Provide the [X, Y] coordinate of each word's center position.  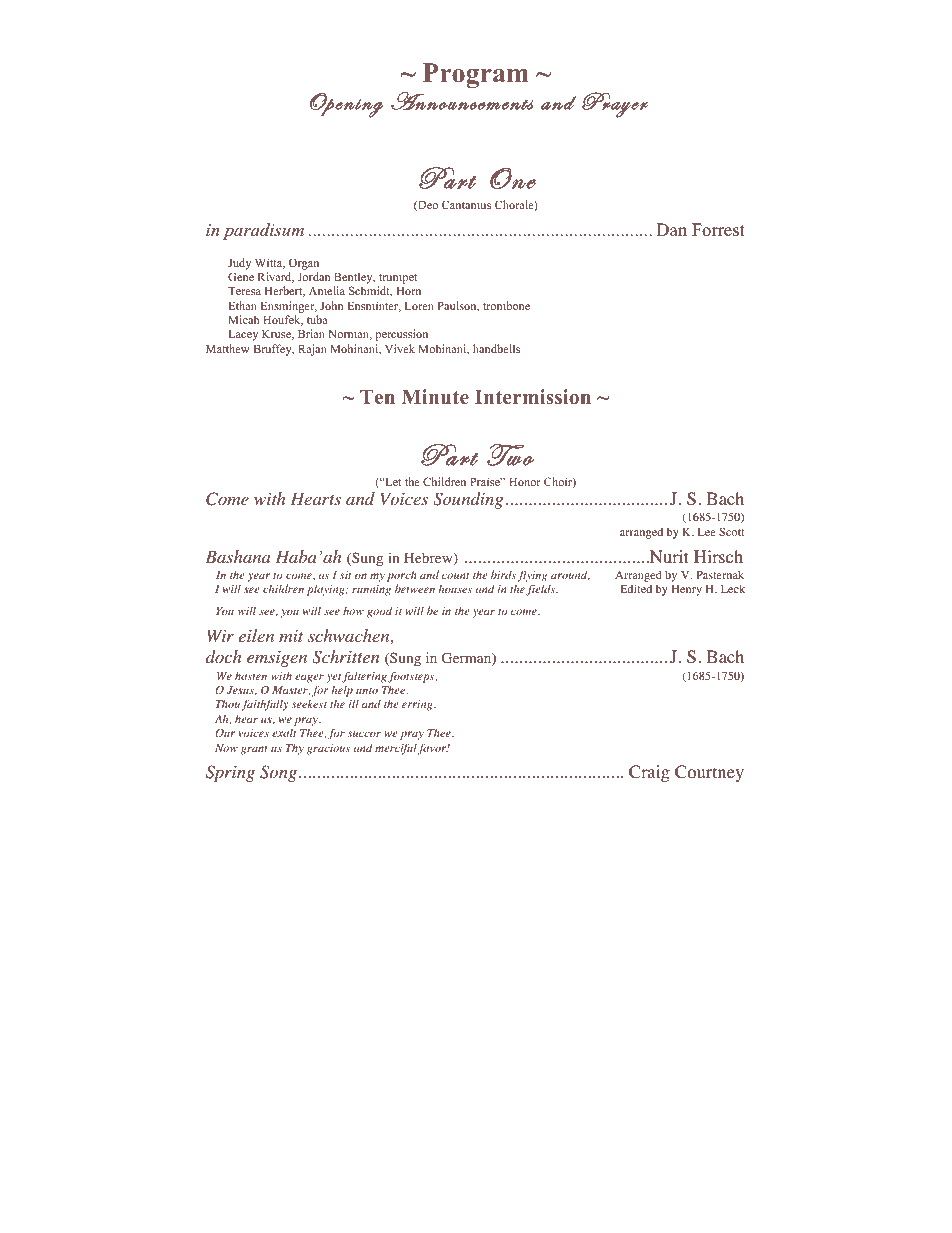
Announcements [462, 101]
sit [345, 575]
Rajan [312, 350]
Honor [524, 482]
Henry [686, 590]
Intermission [533, 396]
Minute [435, 396]
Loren [419, 306]
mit [291, 636]
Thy [295, 749]
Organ [304, 264]
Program [476, 75]
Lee [707, 532]
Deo [427, 206]
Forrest [718, 230]
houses [455, 588]
